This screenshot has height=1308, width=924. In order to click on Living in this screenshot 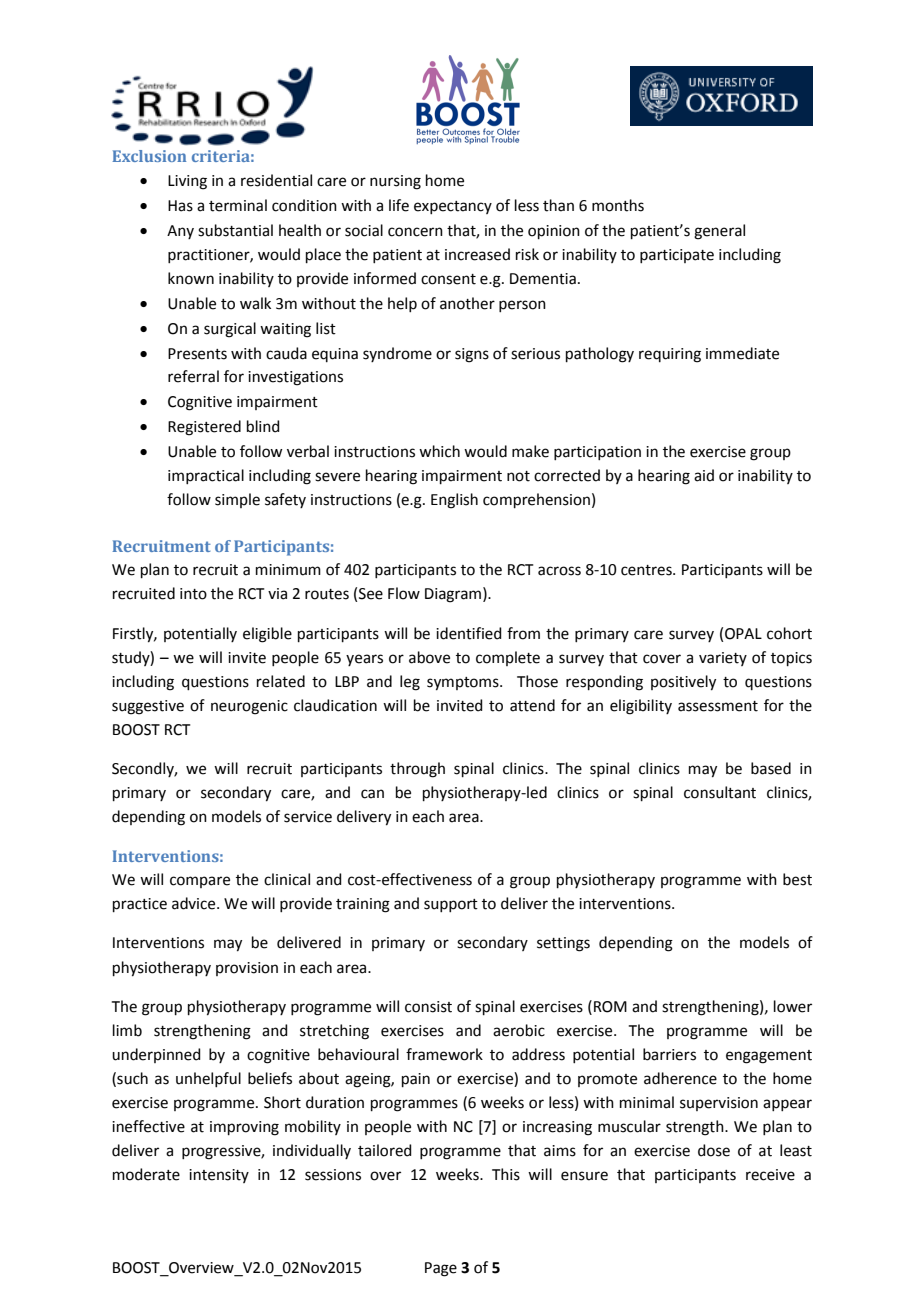, I will do `click(187, 182)`.
